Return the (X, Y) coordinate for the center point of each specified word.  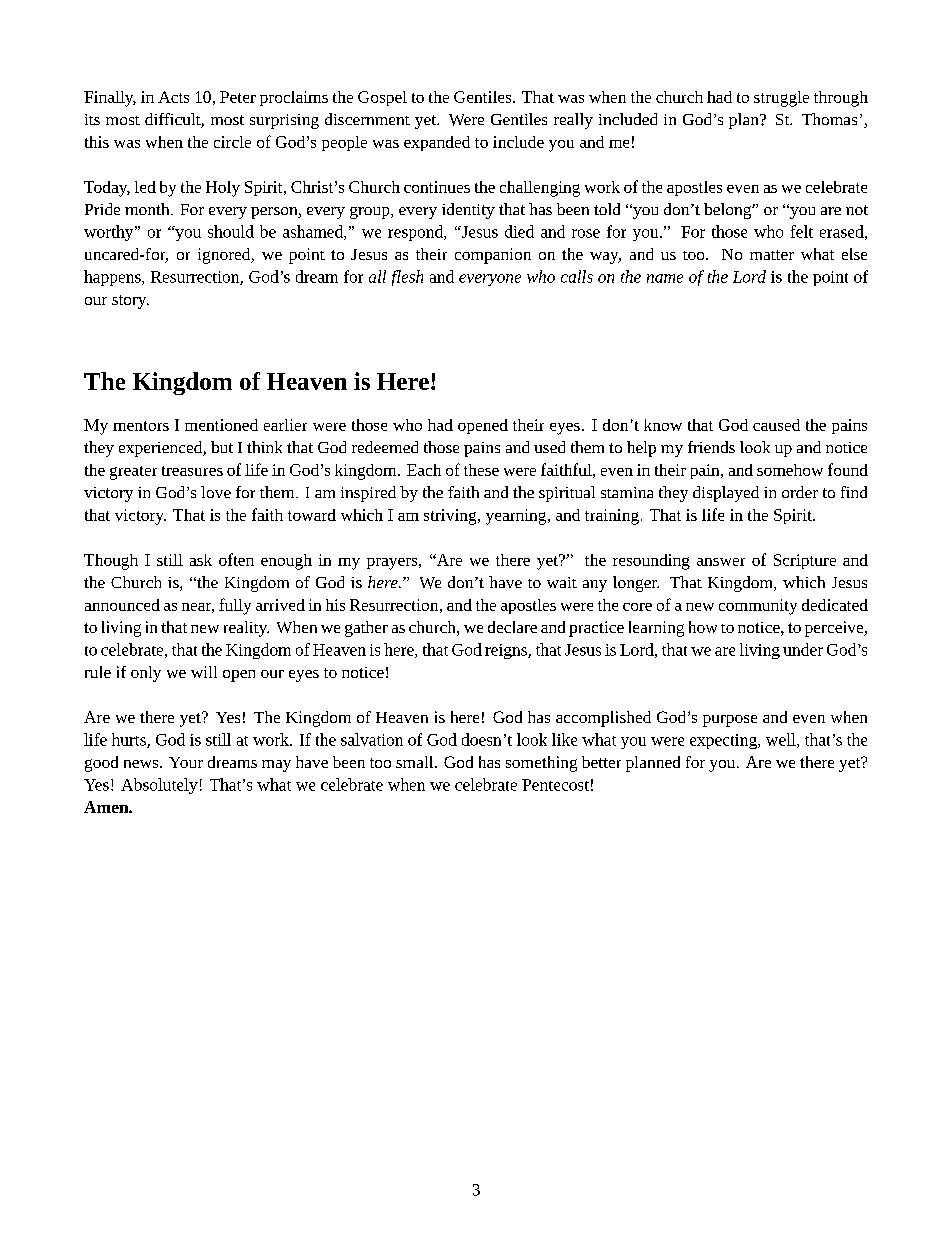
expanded (437, 143)
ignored (225, 256)
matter (772, 255)
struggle (781, 99)
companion (493, 256)
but (222, 447)
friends (711, 447)
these (481, 470)
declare (512, 627)
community (758, 607)
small (416, 762)
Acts (173, 97)
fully (235, 606)
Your (186, 762)
